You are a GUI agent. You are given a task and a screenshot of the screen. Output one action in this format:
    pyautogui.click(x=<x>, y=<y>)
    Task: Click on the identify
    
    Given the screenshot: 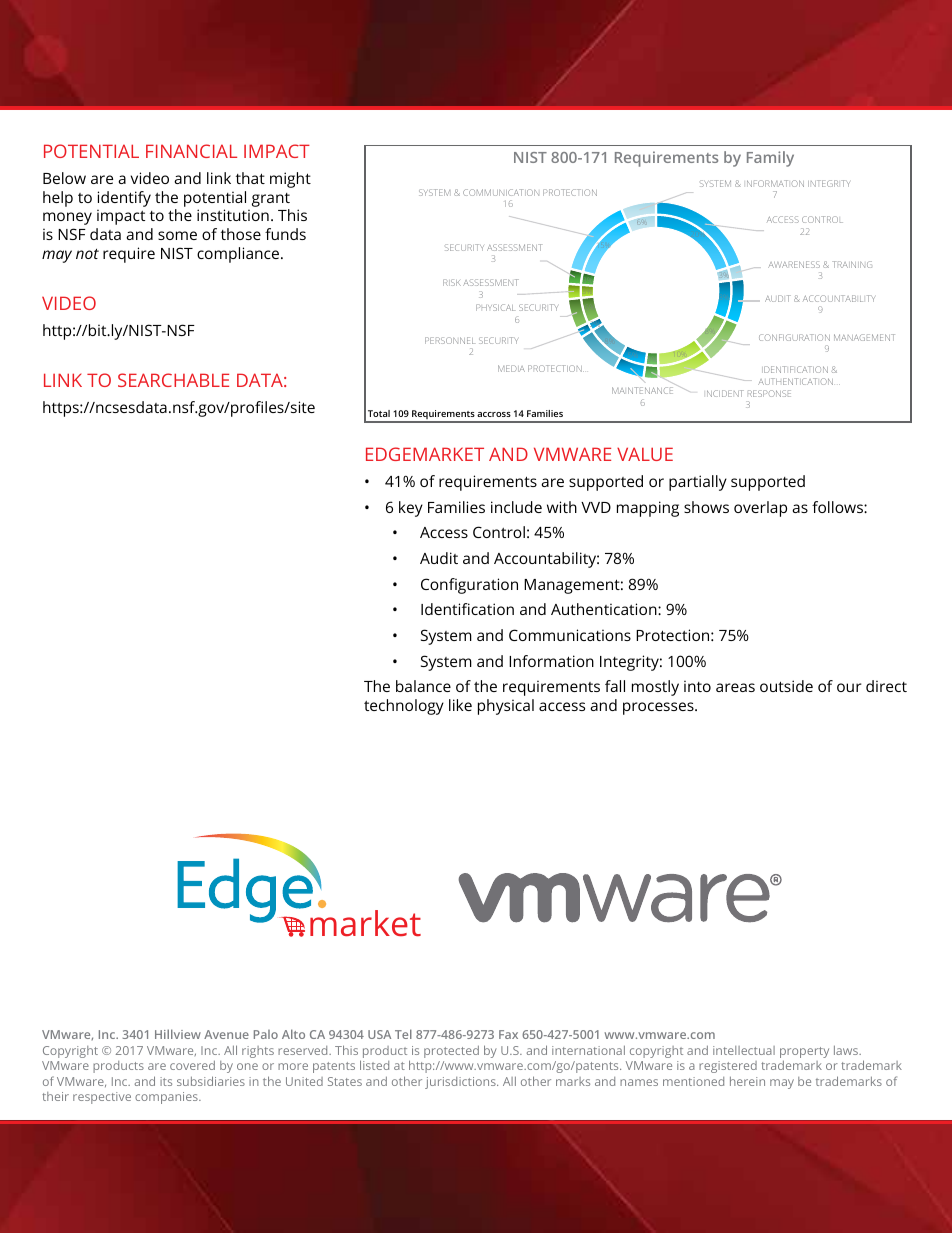 What is the action you would take?
    pyautogui.click(x=124, y=199)
